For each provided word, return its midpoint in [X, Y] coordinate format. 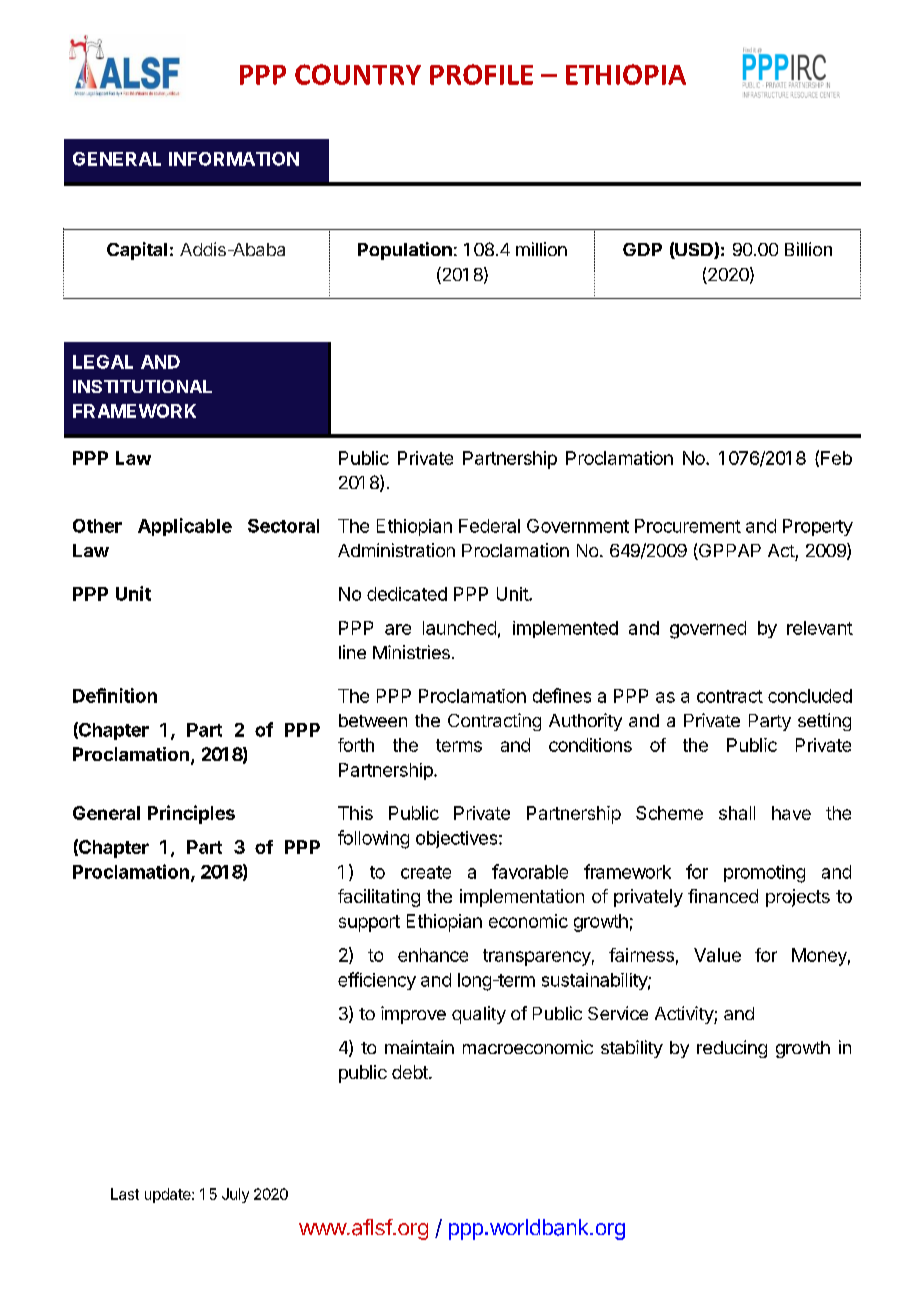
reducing [732, 1049]
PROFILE [481, 74]
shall [737, 813]
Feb [836, 458]
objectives [458, 839]
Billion [808, 249]
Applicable [185, 527]
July [235, 1195]
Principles [191, 814]
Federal [489, 526]
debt [411, 1072]
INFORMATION [234, 159]
